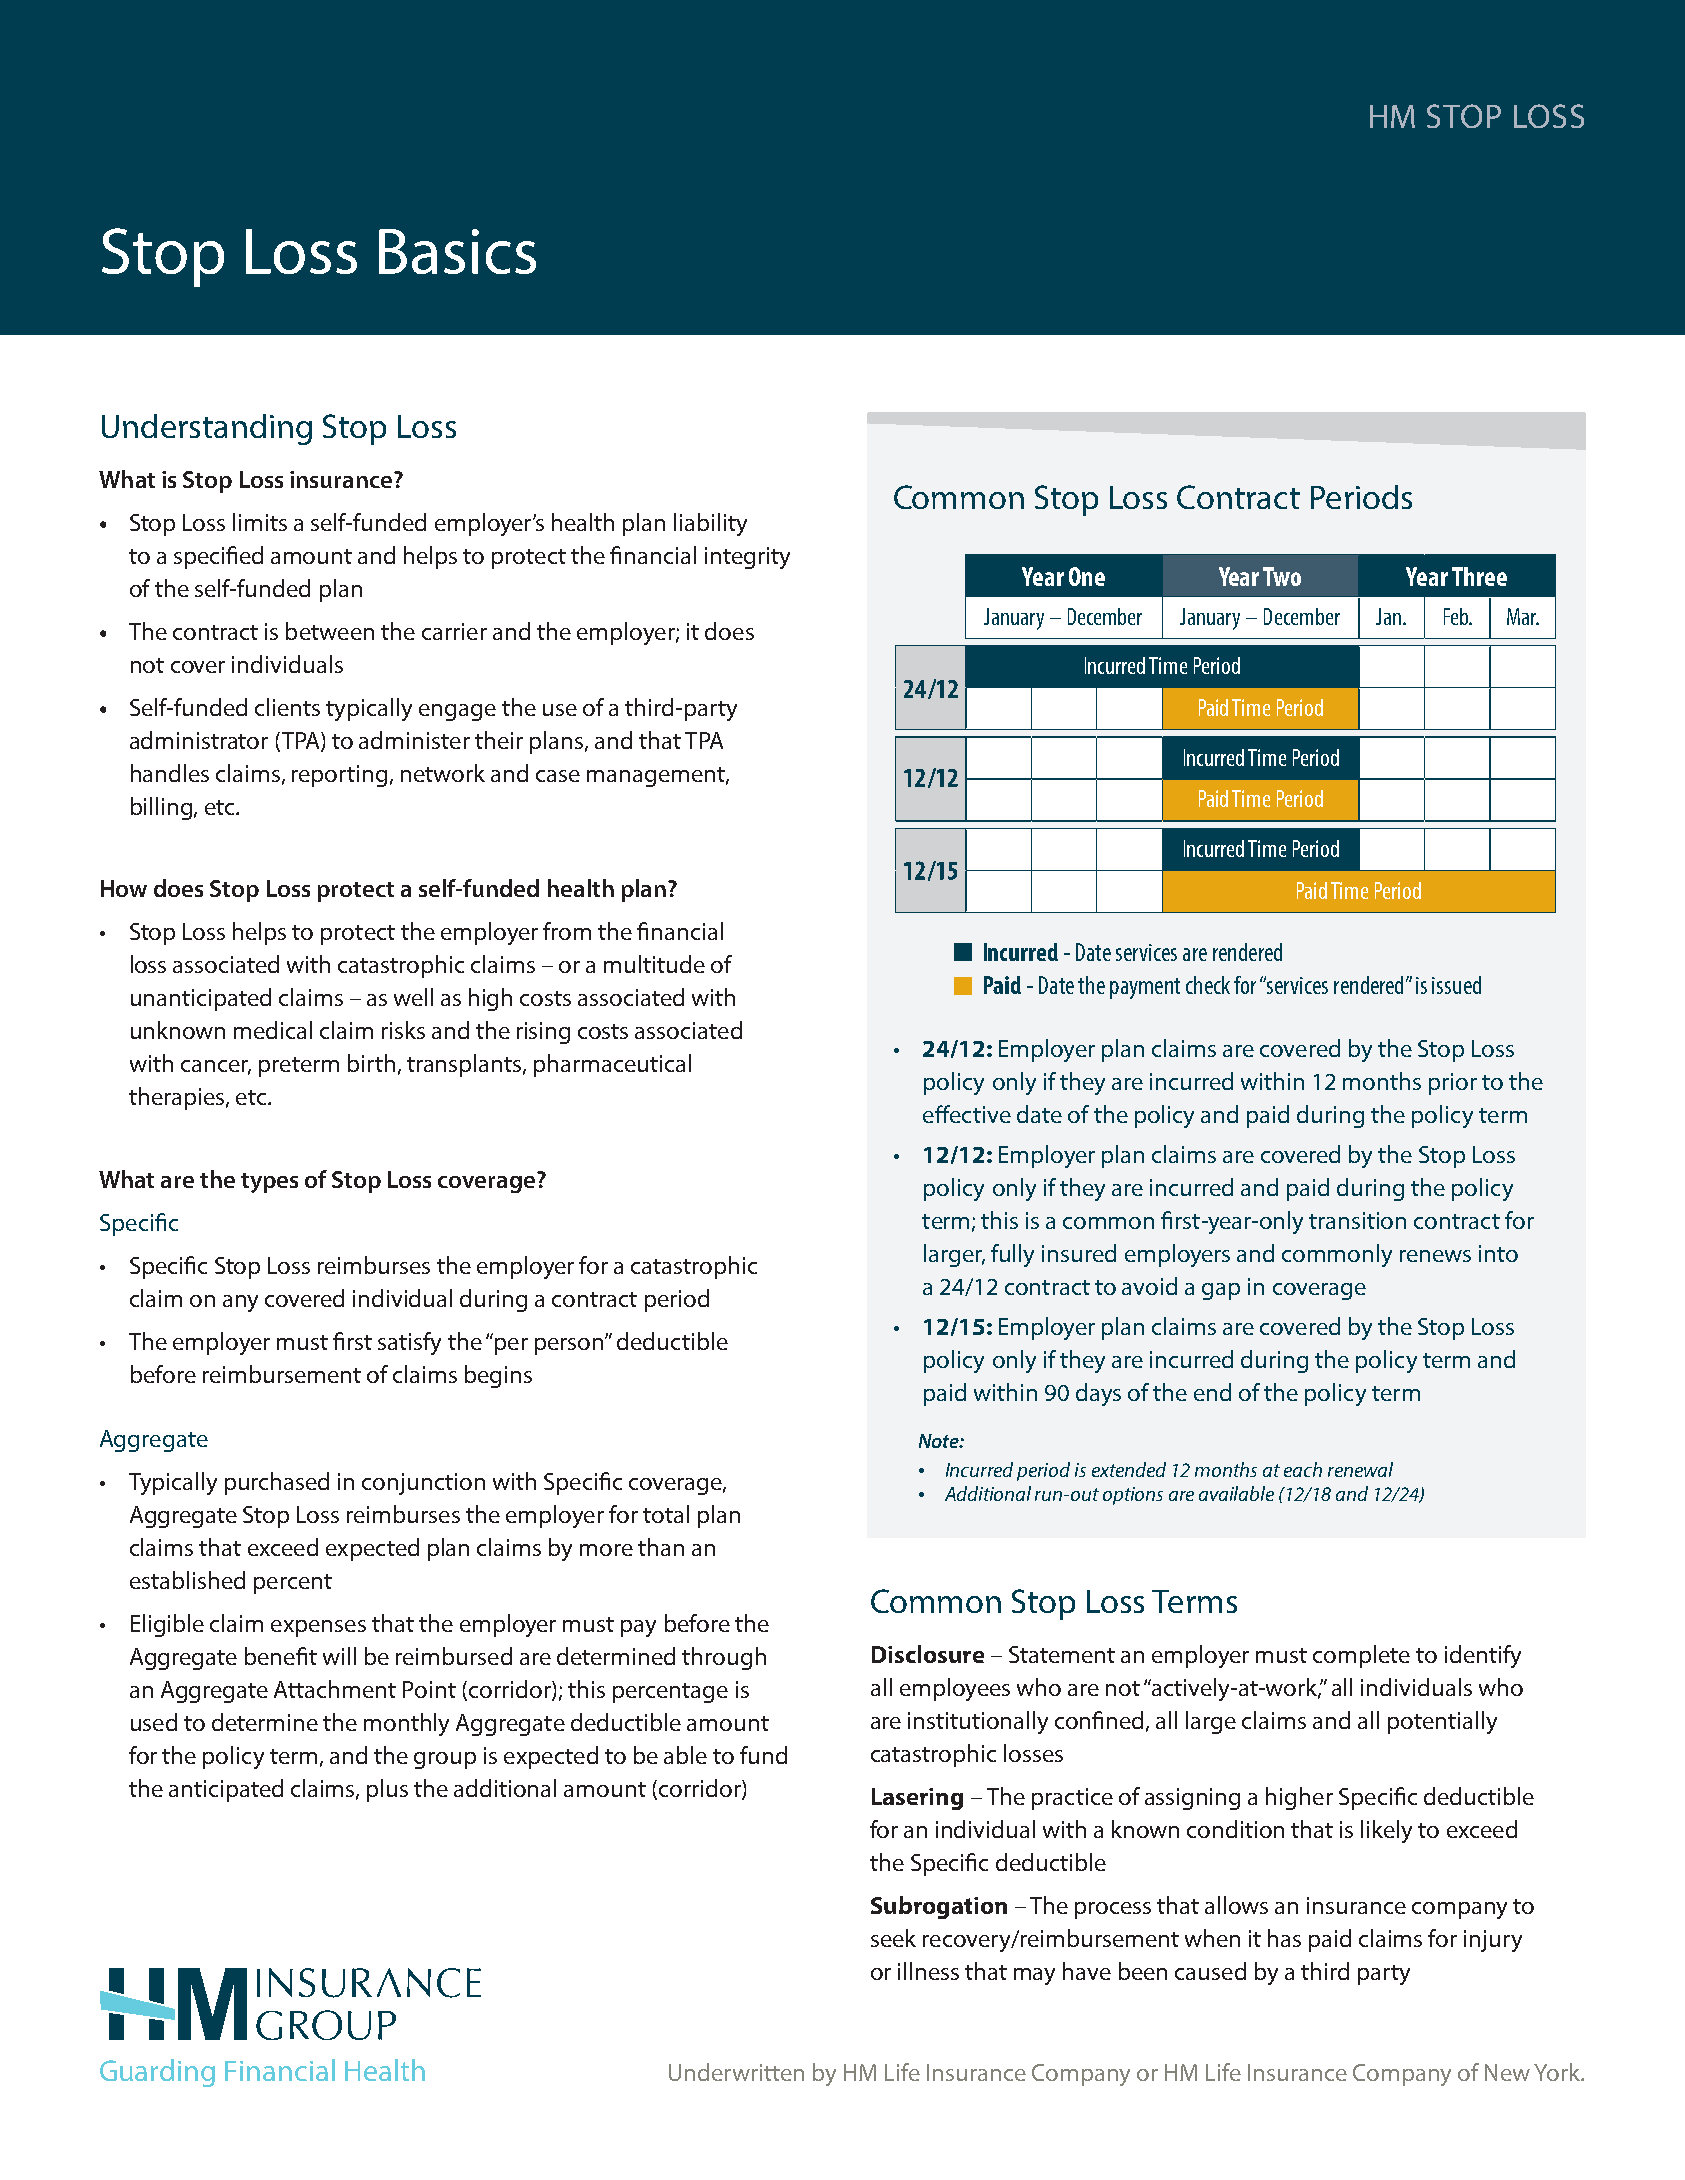  Describe the element at coordinates (157, 2073) in the screenshot. I see `Guarding` at that location.
